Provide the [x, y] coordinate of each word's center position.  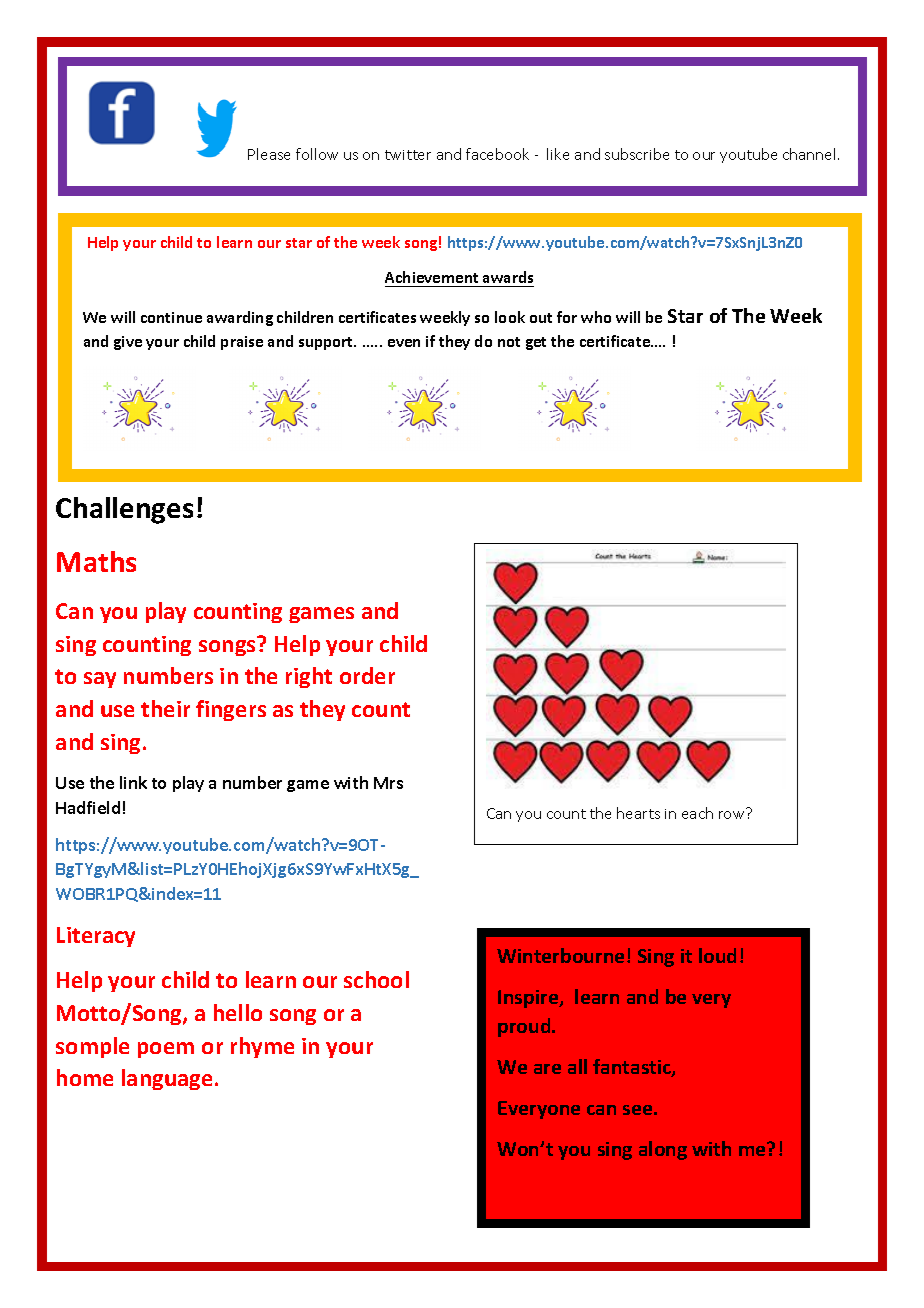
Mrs [388, 783]
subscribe [637, 154]
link [133, 782]
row [731, 815]
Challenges [124, 510]
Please [269, 154]
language [167, 1079]
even [404, 343]
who [596, 317]
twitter [408, 155]
